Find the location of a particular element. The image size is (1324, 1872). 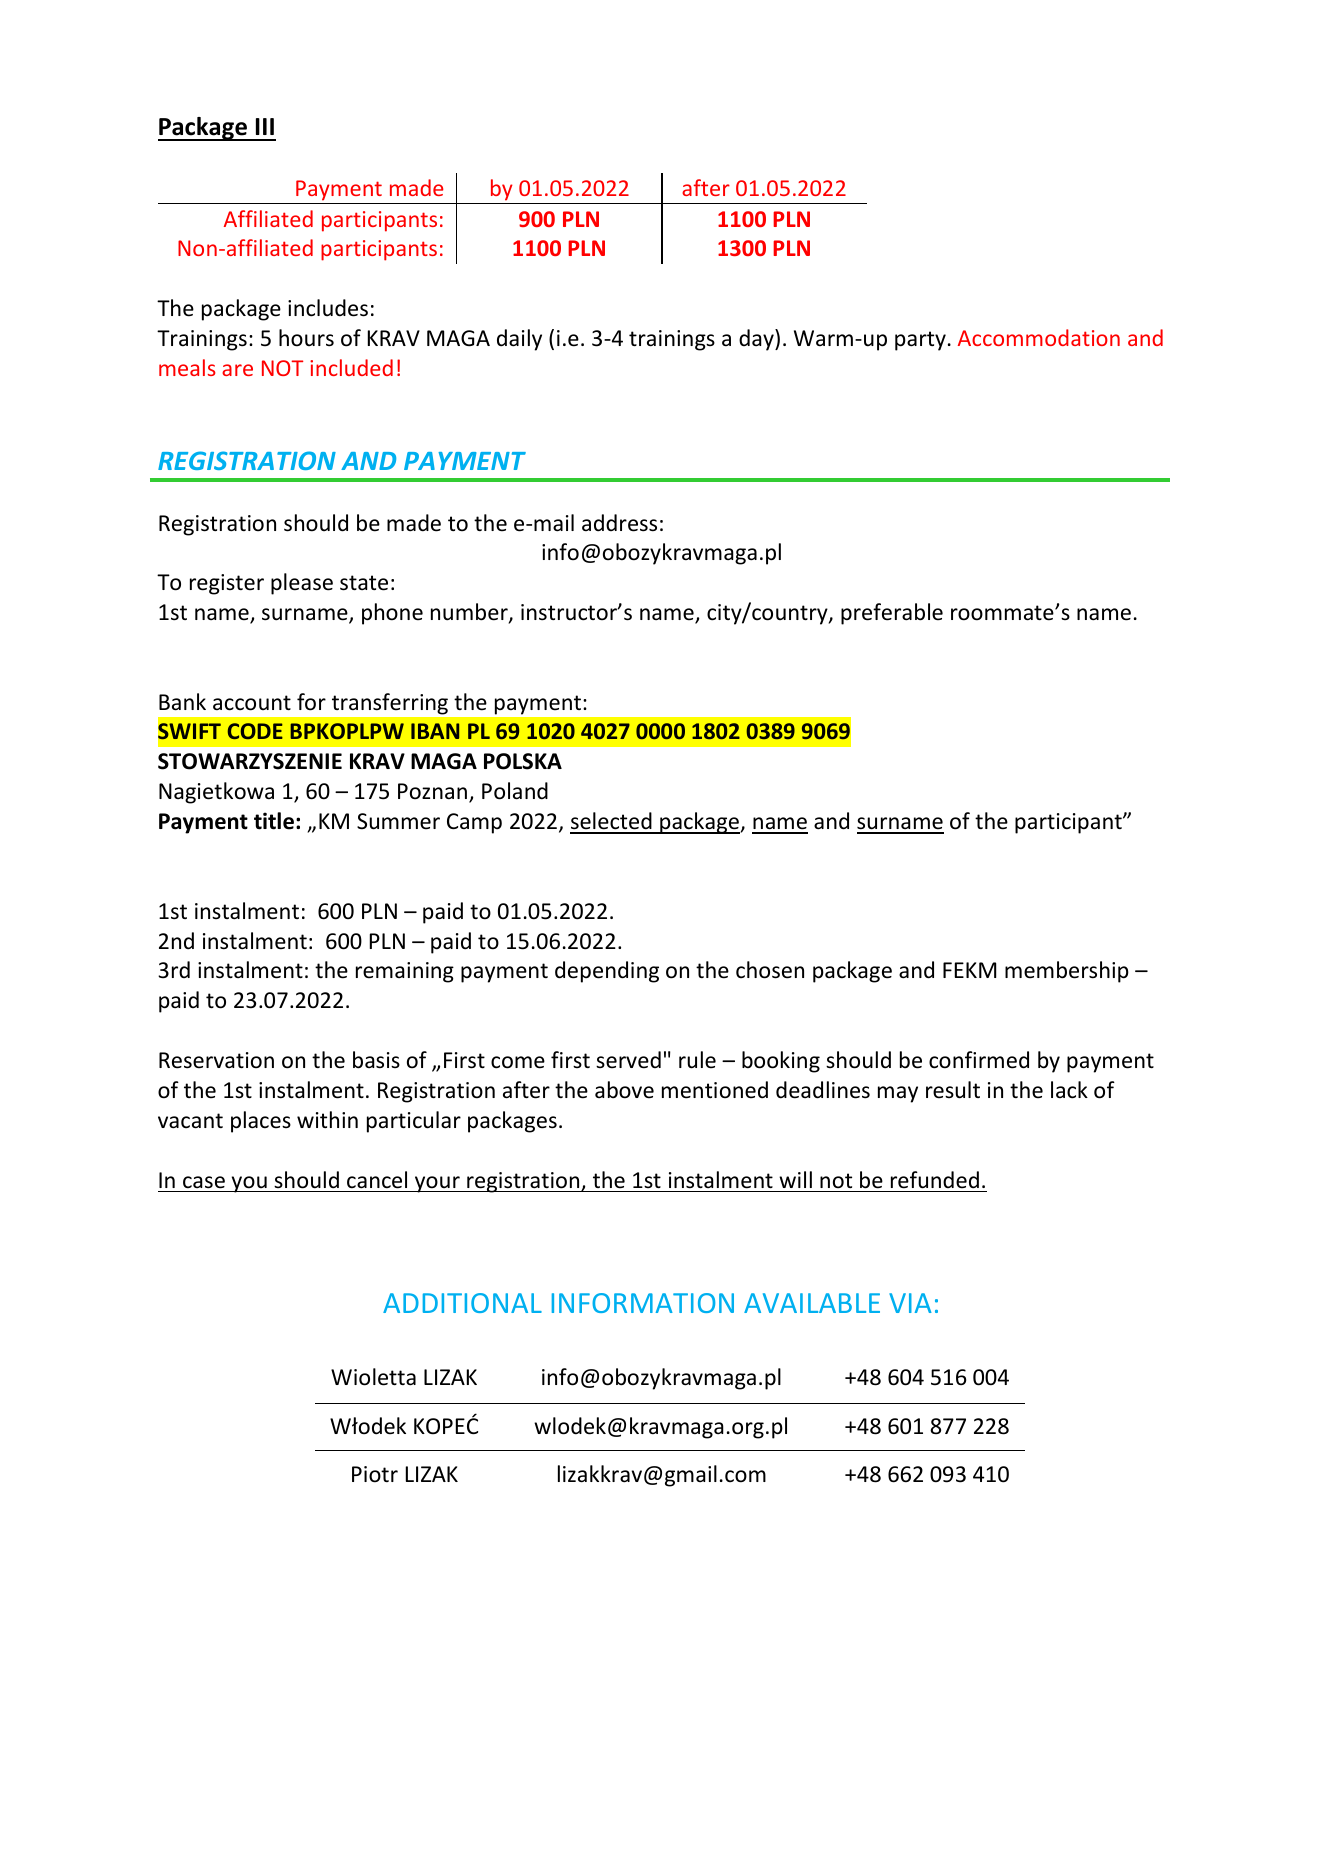

Reservation is located at coordinates (216, 1060).
